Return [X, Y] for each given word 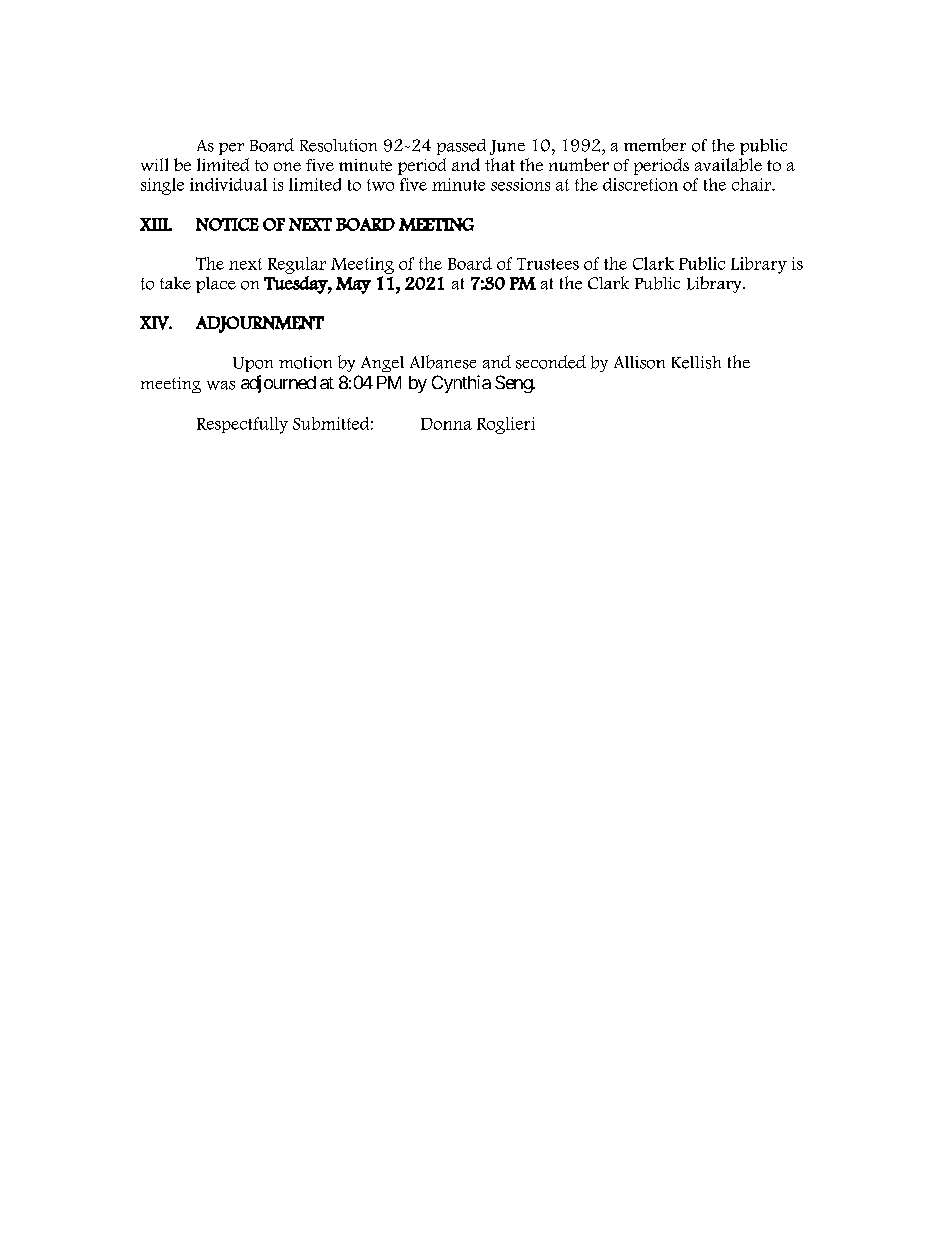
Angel [382, 364]
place [216, 285]
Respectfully [242, 425]
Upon [253, 364]
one [287, 166]
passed [461, 147]
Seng [514, 384]
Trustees [548, 264]
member [655, 145]
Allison [639, 362]
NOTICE [227, 224]
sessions [520, 184]
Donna [446, 424]
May [353, 285]
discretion [640, 184]
